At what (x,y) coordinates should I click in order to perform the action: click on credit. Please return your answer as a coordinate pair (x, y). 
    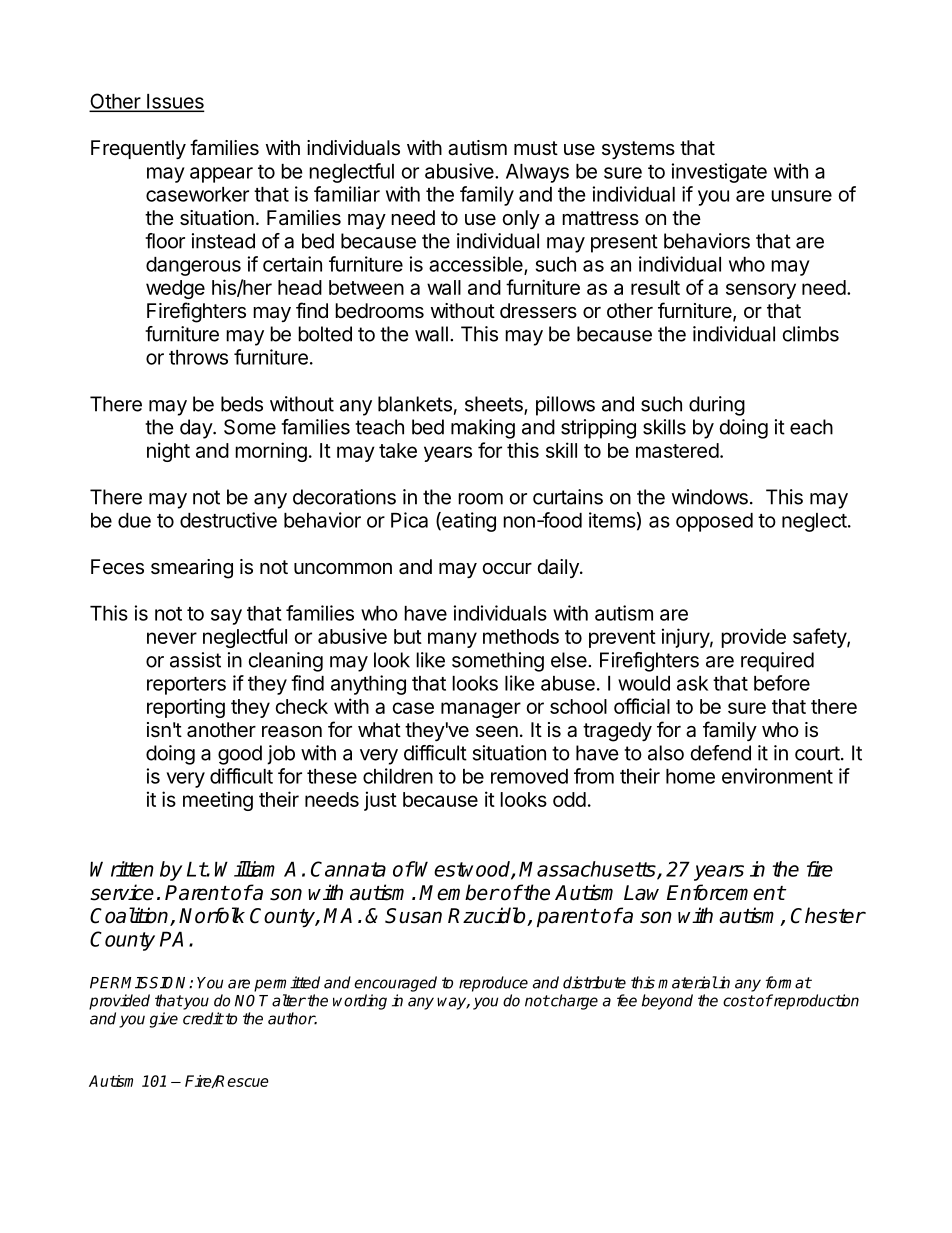
    Looking at the image, I should click on (203, 1018).
